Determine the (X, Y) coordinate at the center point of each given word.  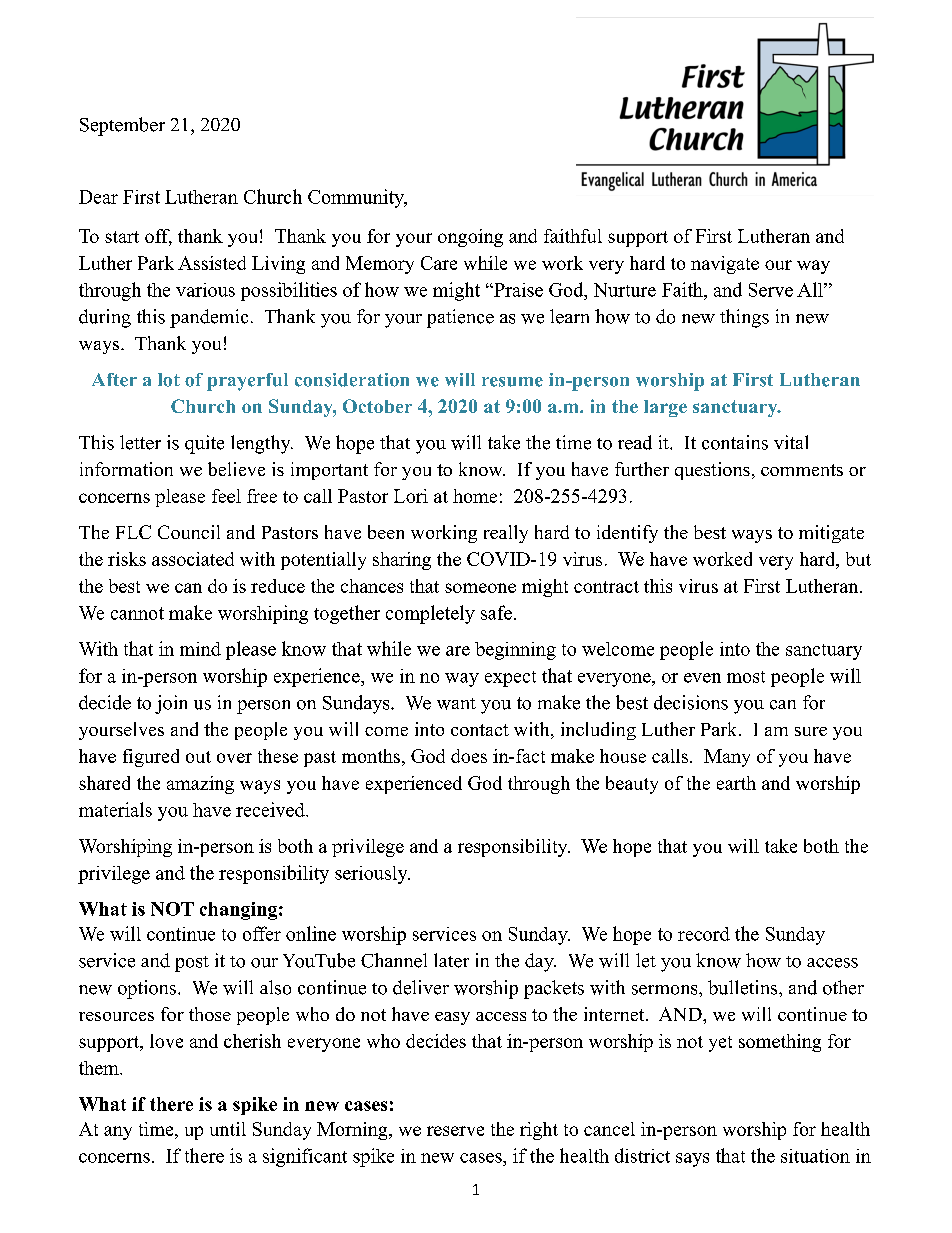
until (228, 1129)
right (539, 1131)
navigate (725, 265)
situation (815, 1156)
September (122, 126)
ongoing (470, 238)
